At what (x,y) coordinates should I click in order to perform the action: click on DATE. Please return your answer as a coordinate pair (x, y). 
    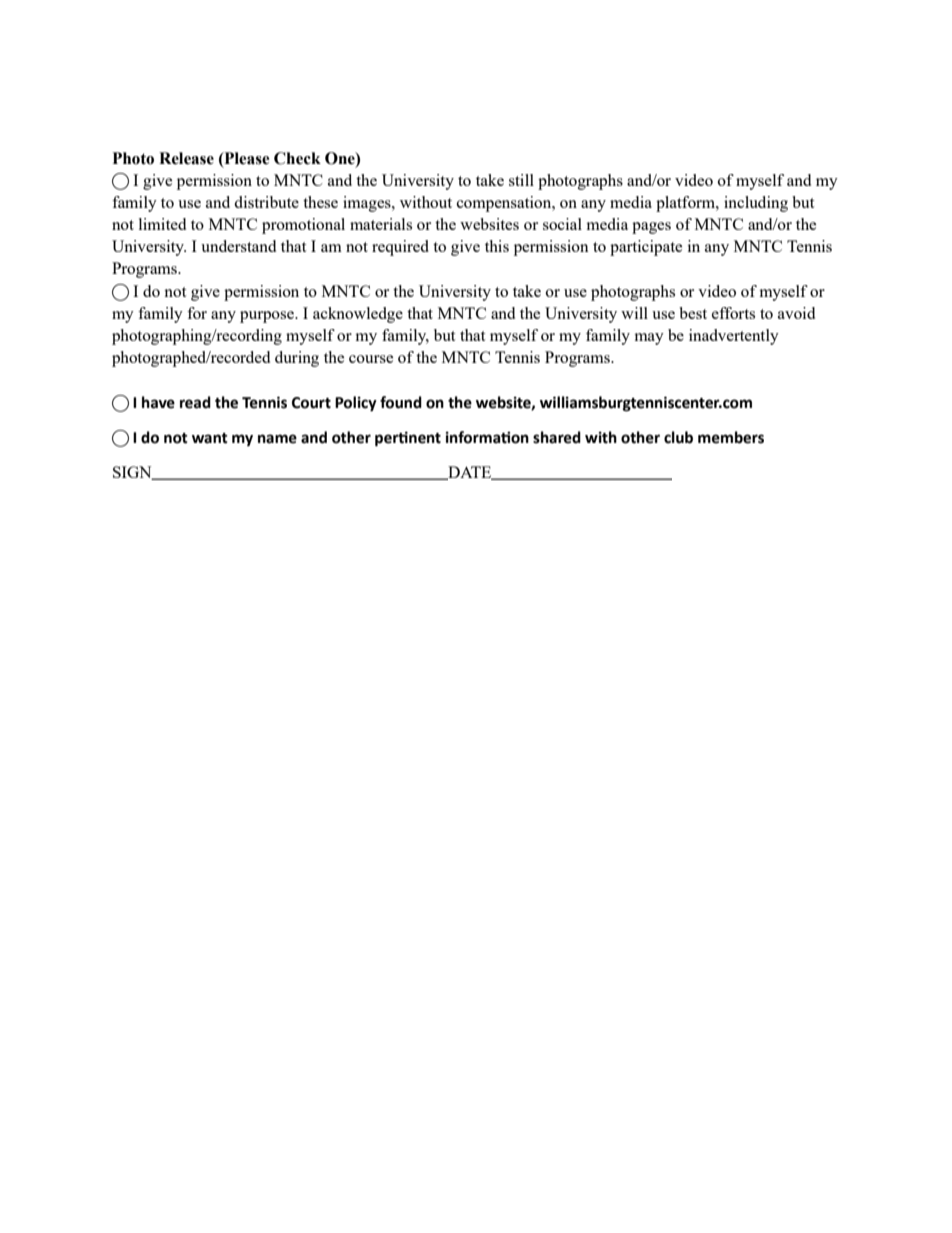
    Looking at the image, I should click on (470, 473).
